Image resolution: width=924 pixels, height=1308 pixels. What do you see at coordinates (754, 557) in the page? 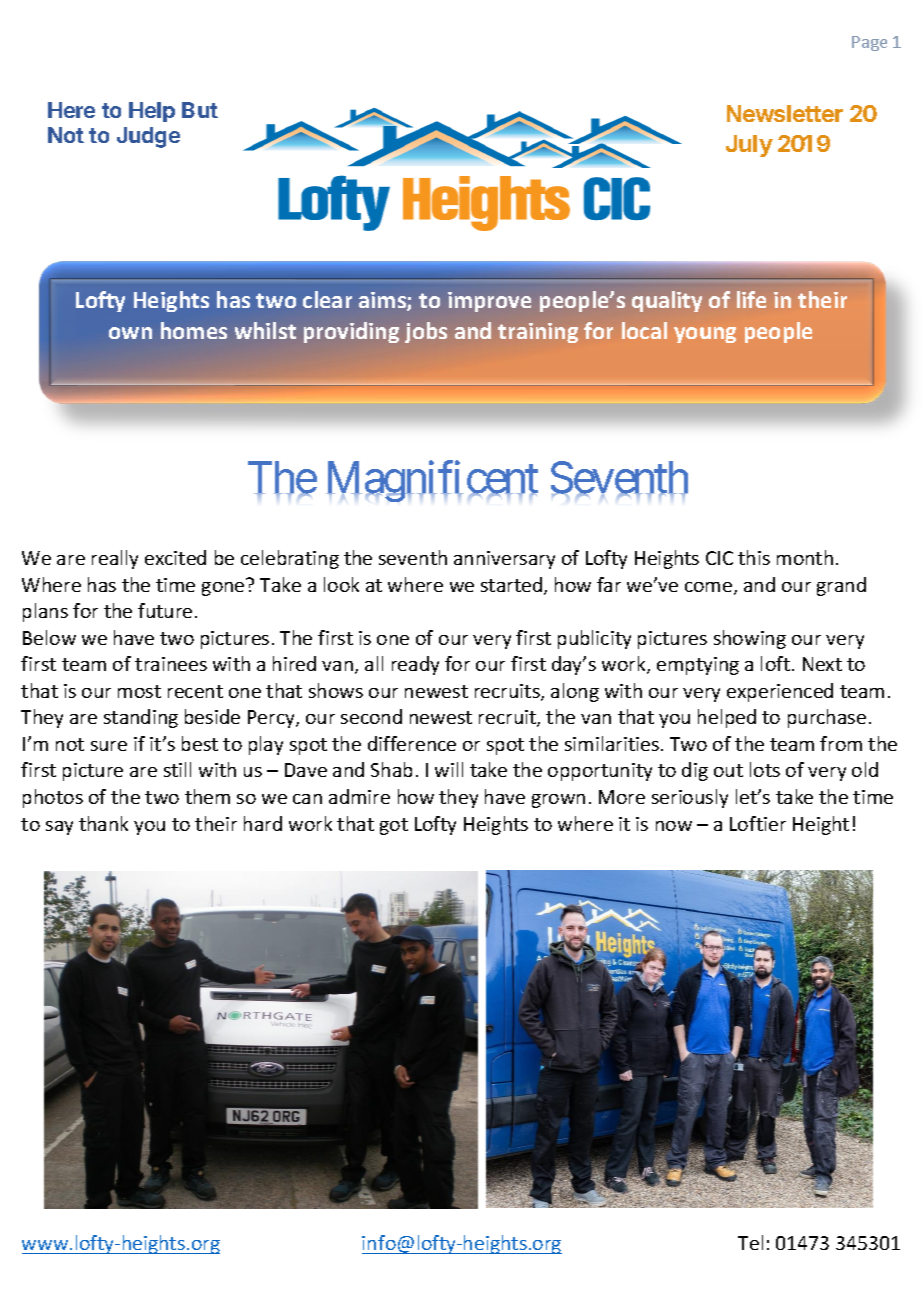
I see `this` at bounding box center [754, 557].
